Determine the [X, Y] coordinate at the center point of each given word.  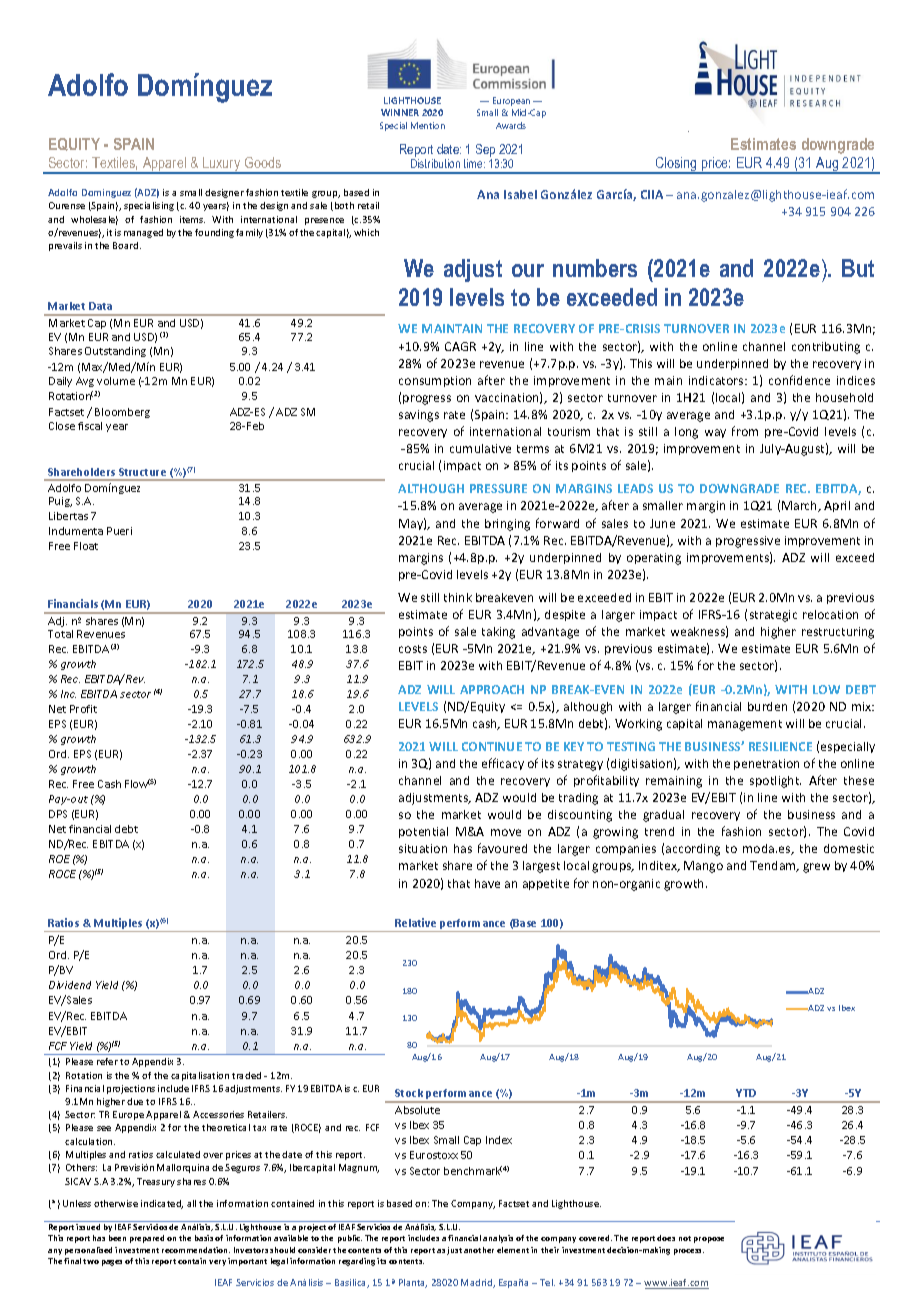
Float [86, 546]
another [479, 1250]
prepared [147, 1239]
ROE [59, 859]
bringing [507, 525]
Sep [485, 150]
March [801, 506]
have [487, 883]
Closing [676, 165]
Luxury [222, 165]
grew [816, 868]
